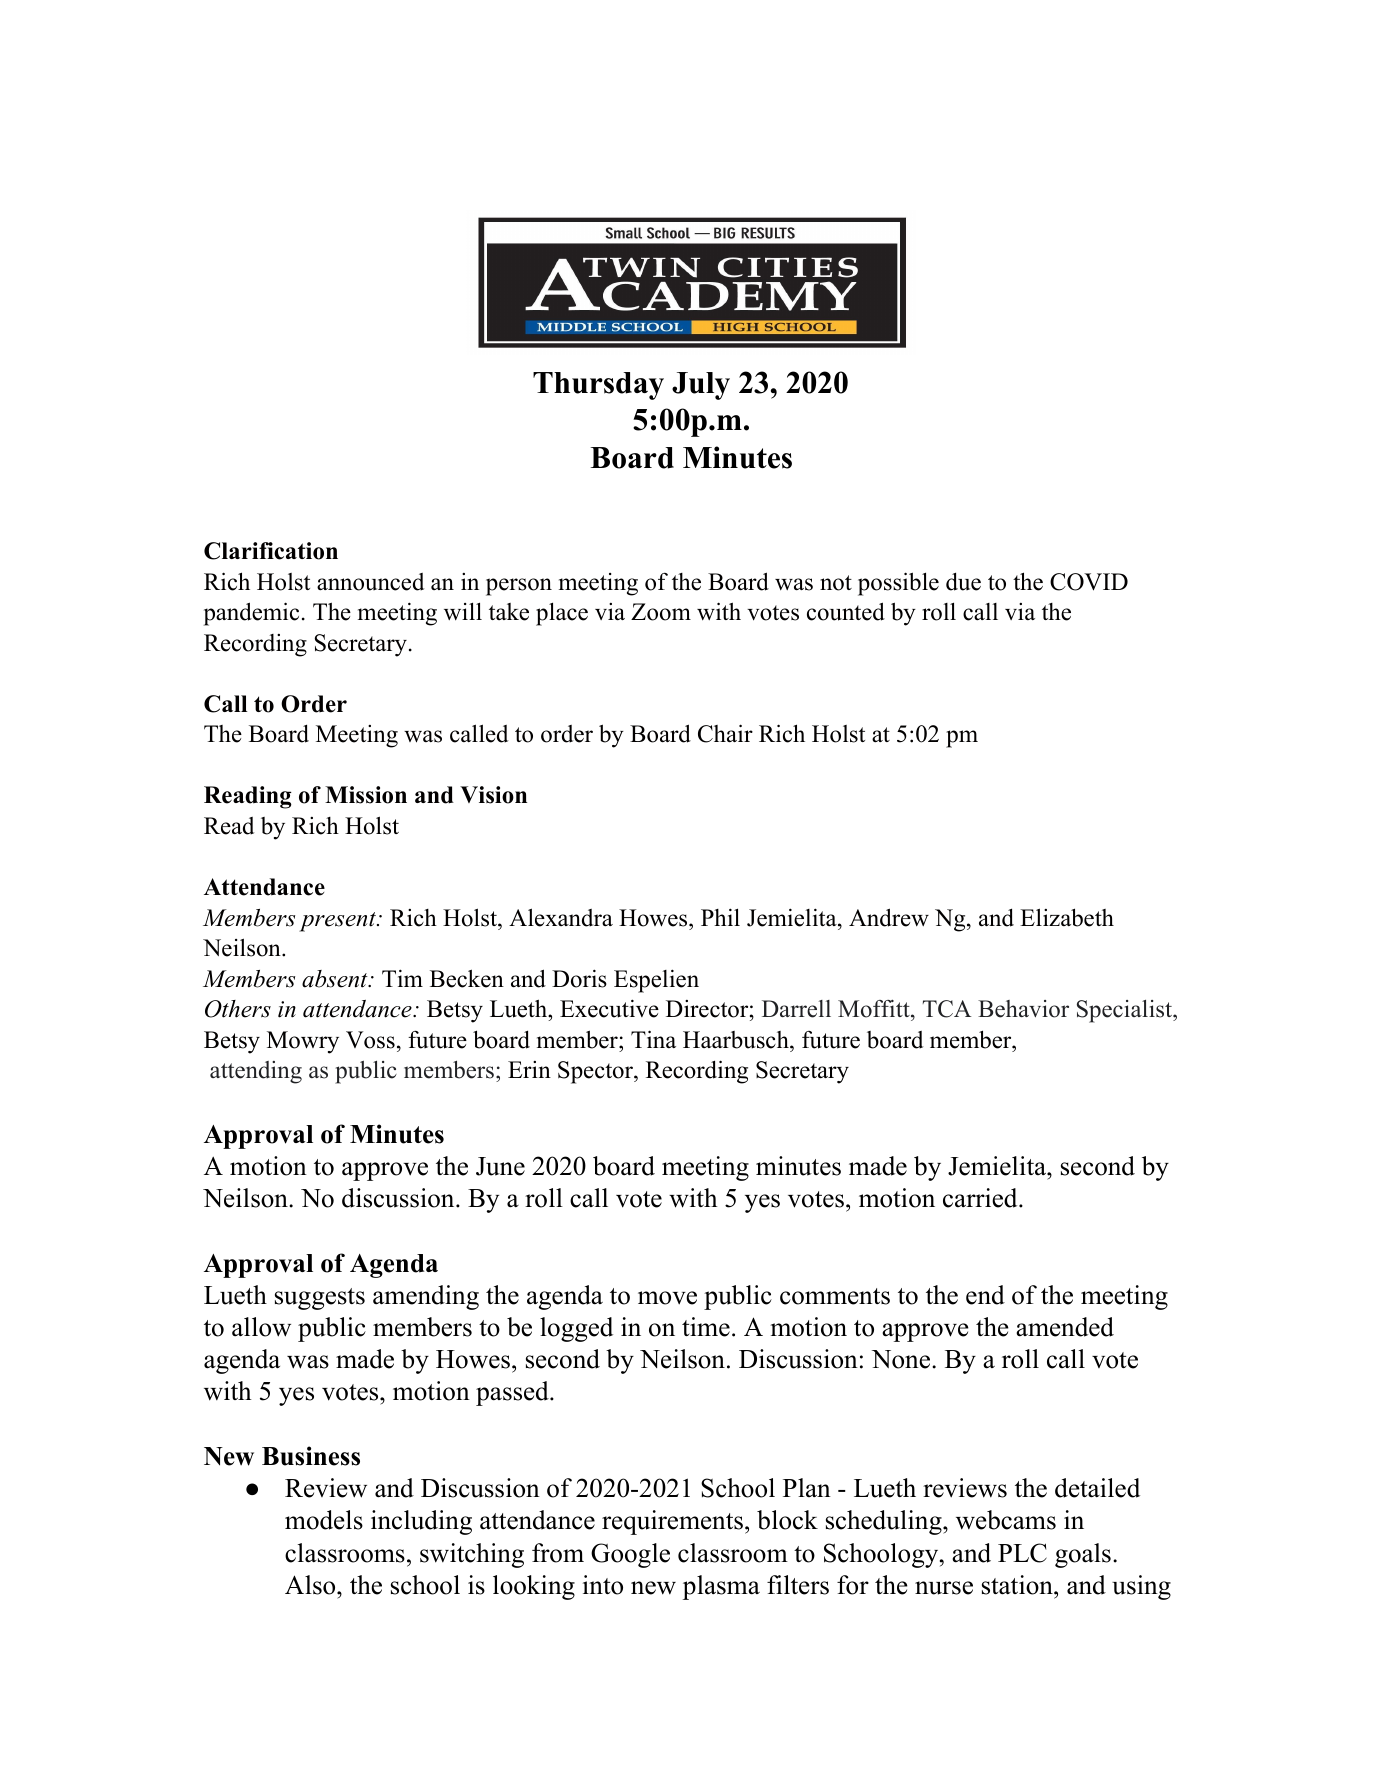 The image size is (1384, 1791). What do you see at coordinates (500, 1166) in the screenshot?
I see `June` at bounding box center [500, 1166].
